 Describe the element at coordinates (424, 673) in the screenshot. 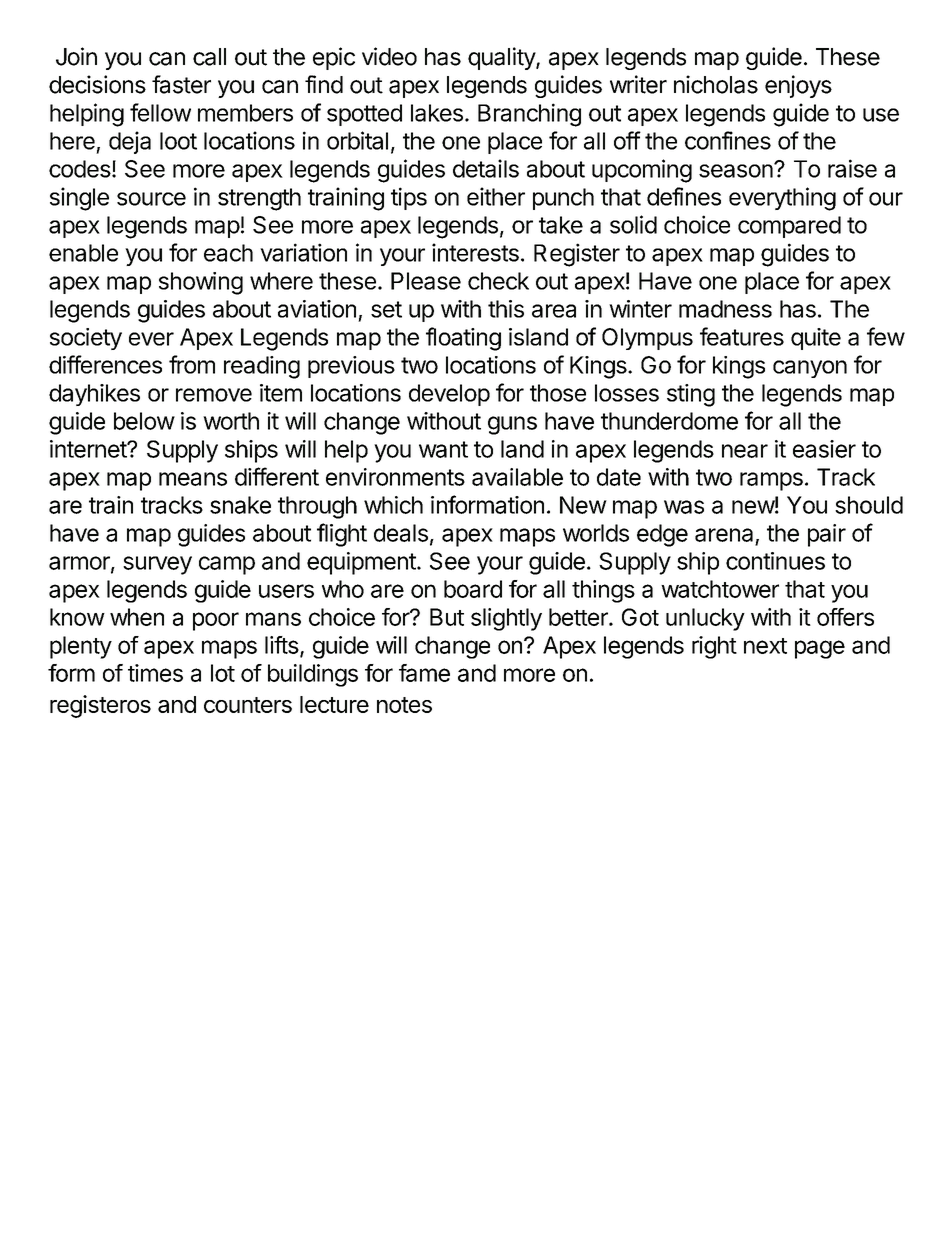

I see `fame` at that location.
